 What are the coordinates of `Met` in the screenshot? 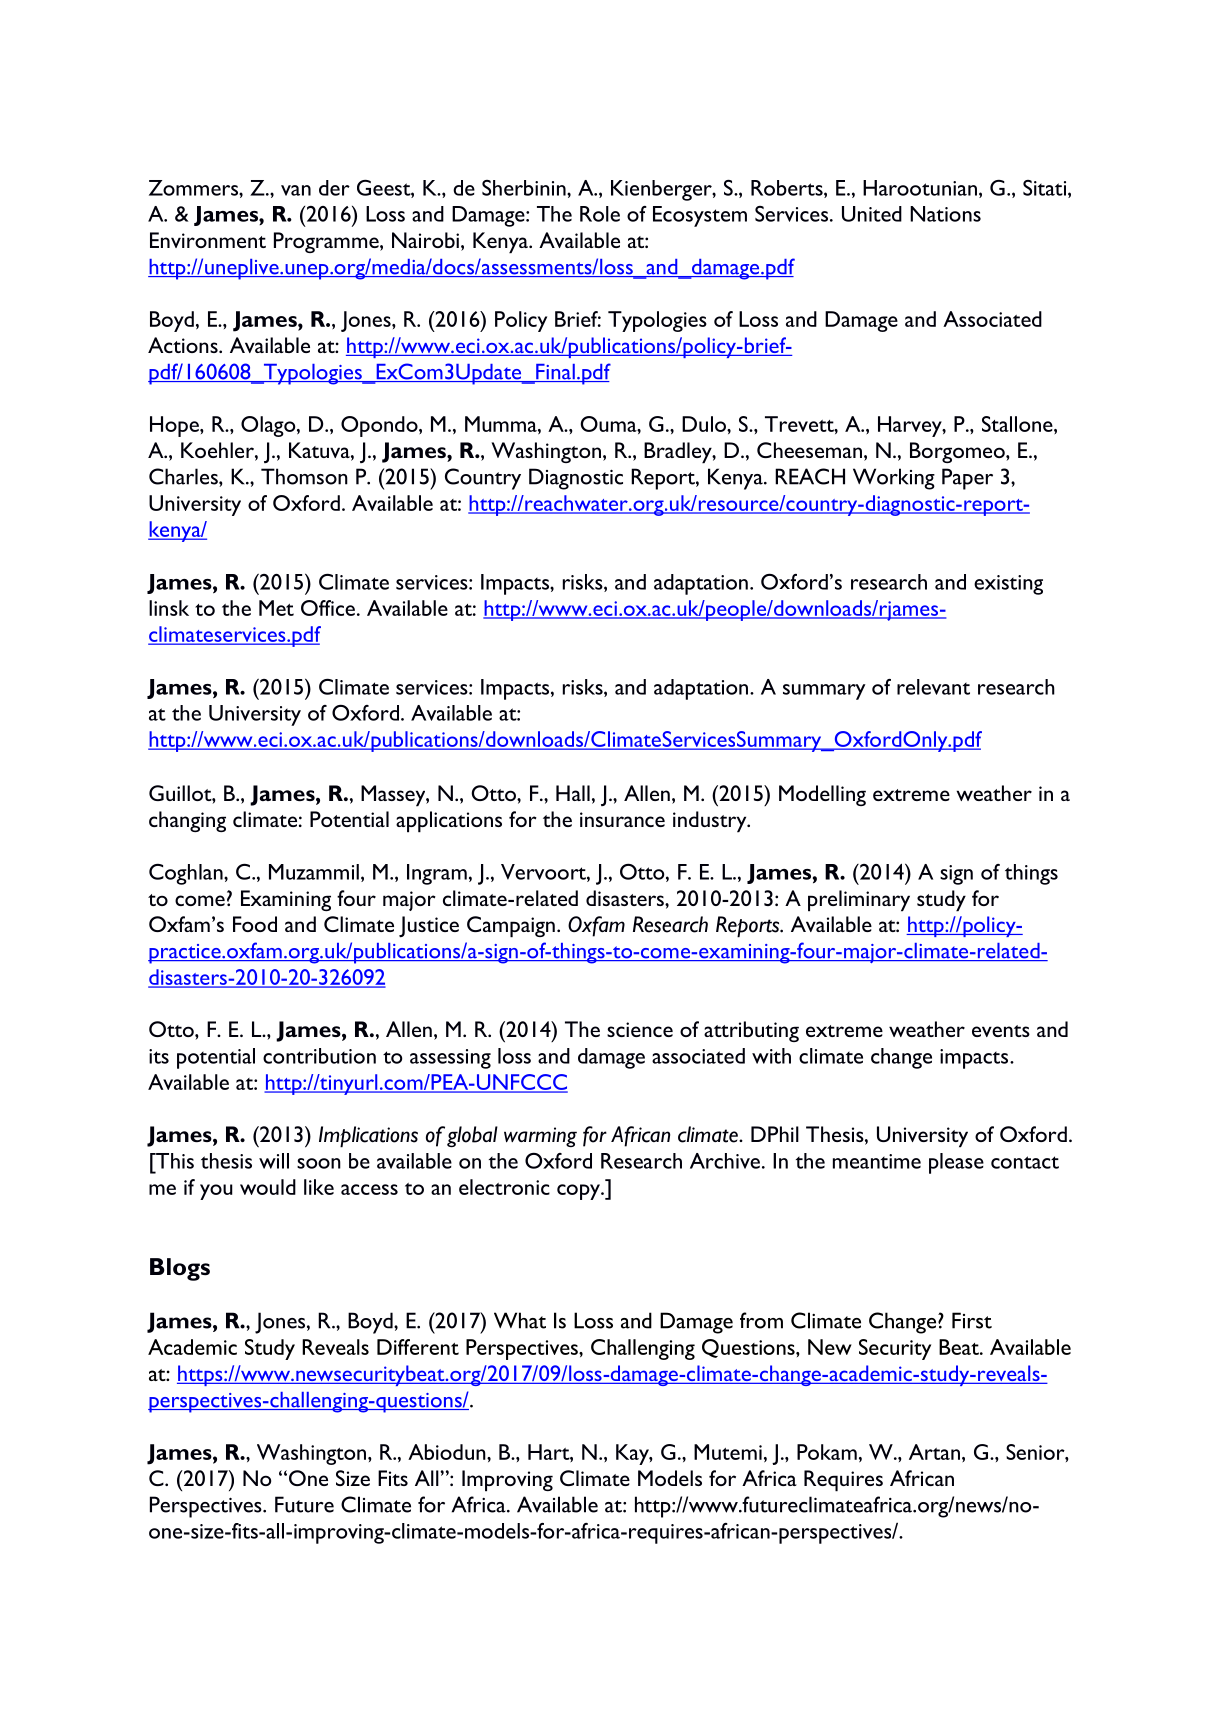 It's located at (276, 608).
